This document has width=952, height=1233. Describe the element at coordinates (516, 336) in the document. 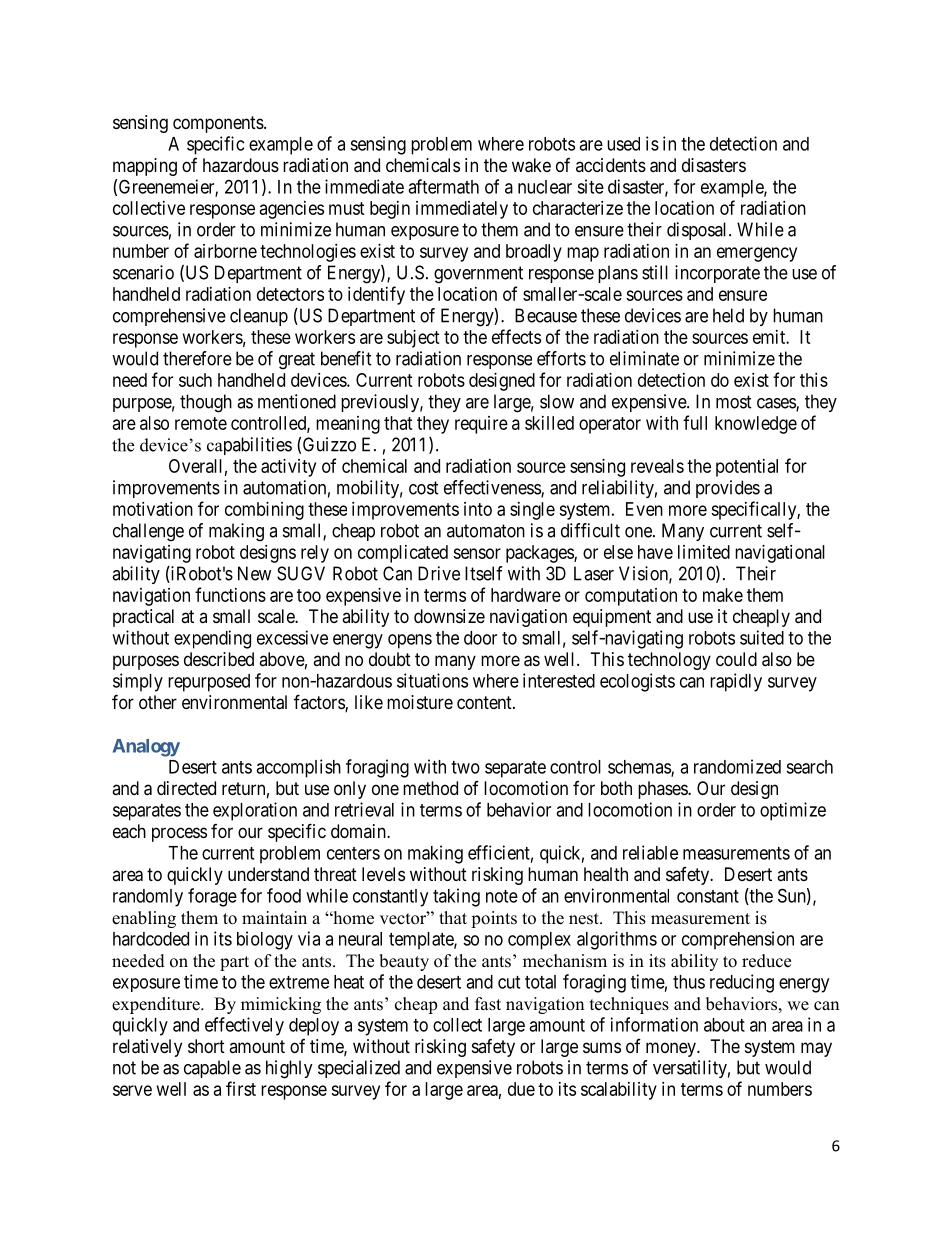

I see `effects` at that location.
